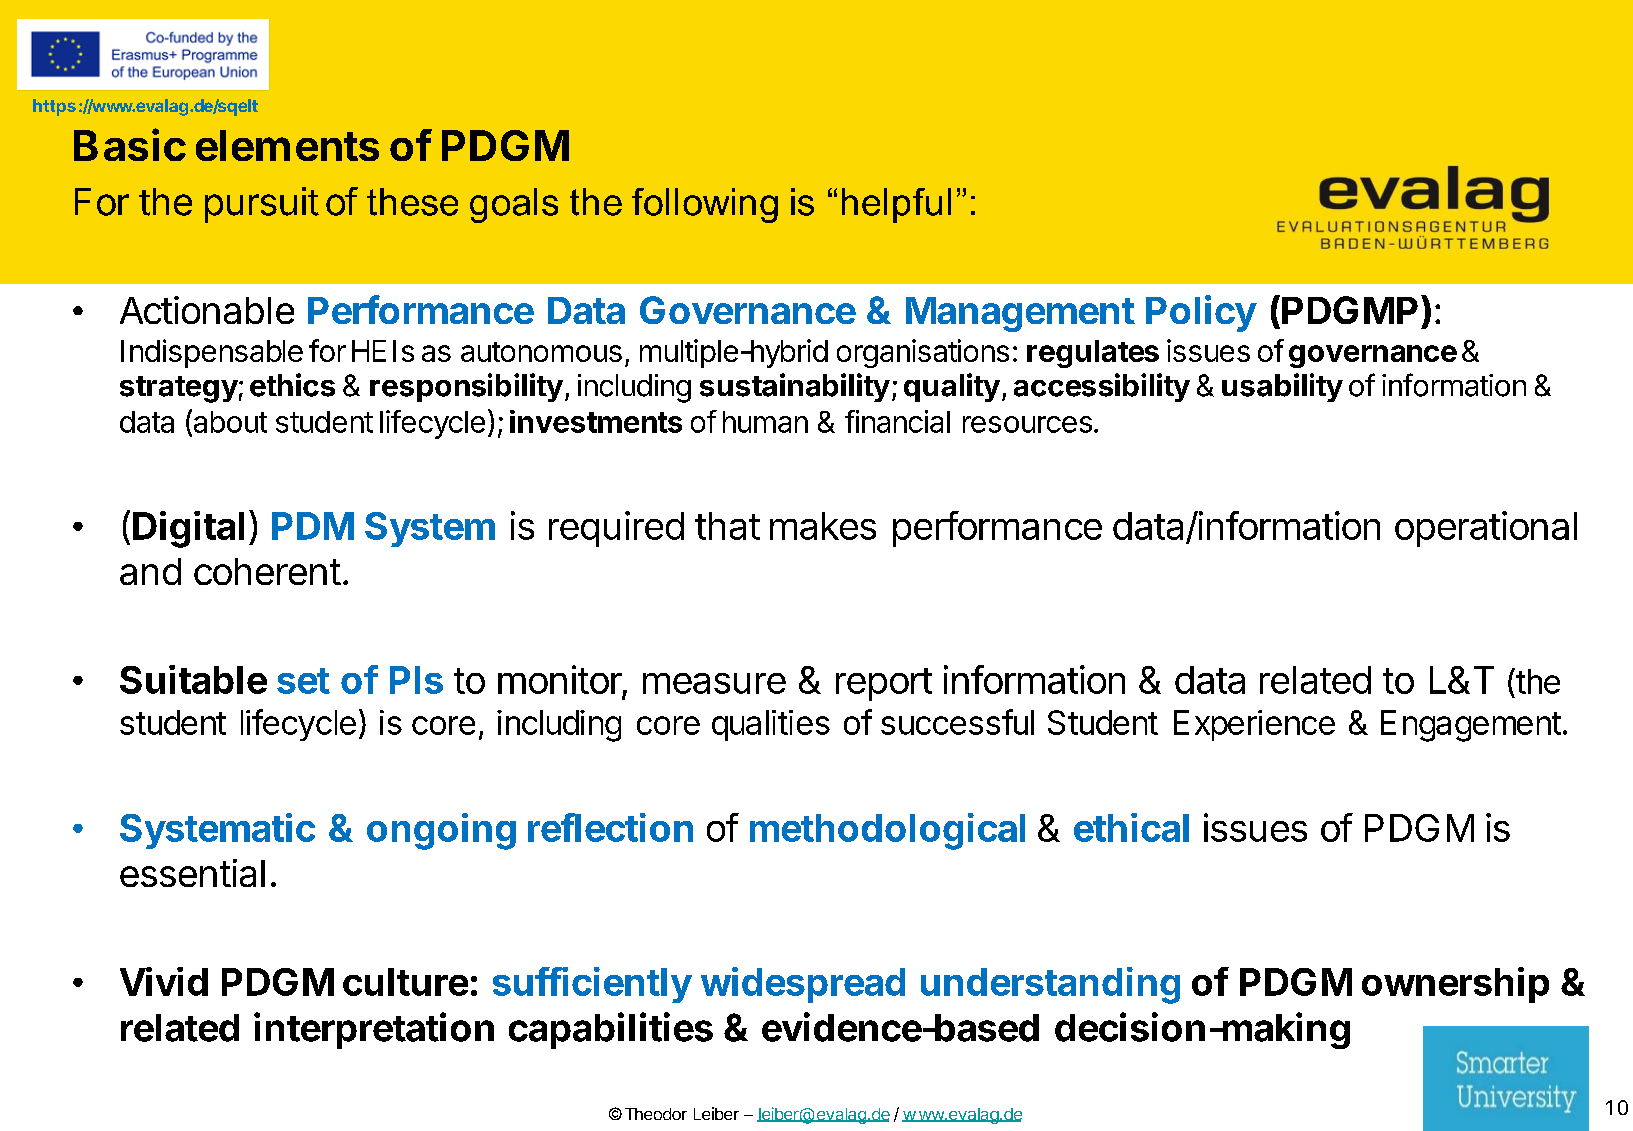 The image size is (1633, 1131). What do you see at coordinates (1254, 725) in the screenshot?
I see `Experience` at bounding box center [1254, 725].
